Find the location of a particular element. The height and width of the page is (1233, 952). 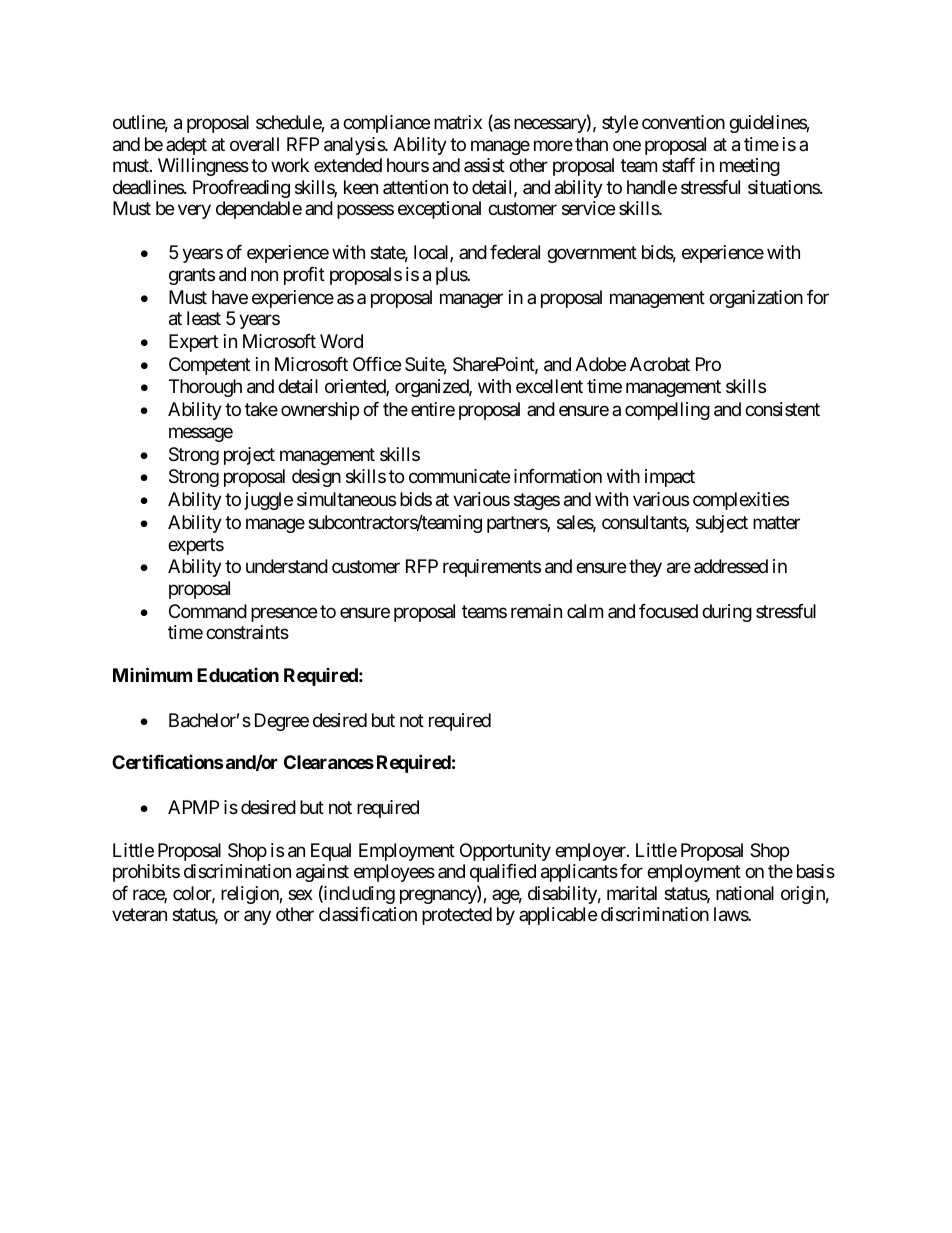

Education is located at coordinates (238, 675).
